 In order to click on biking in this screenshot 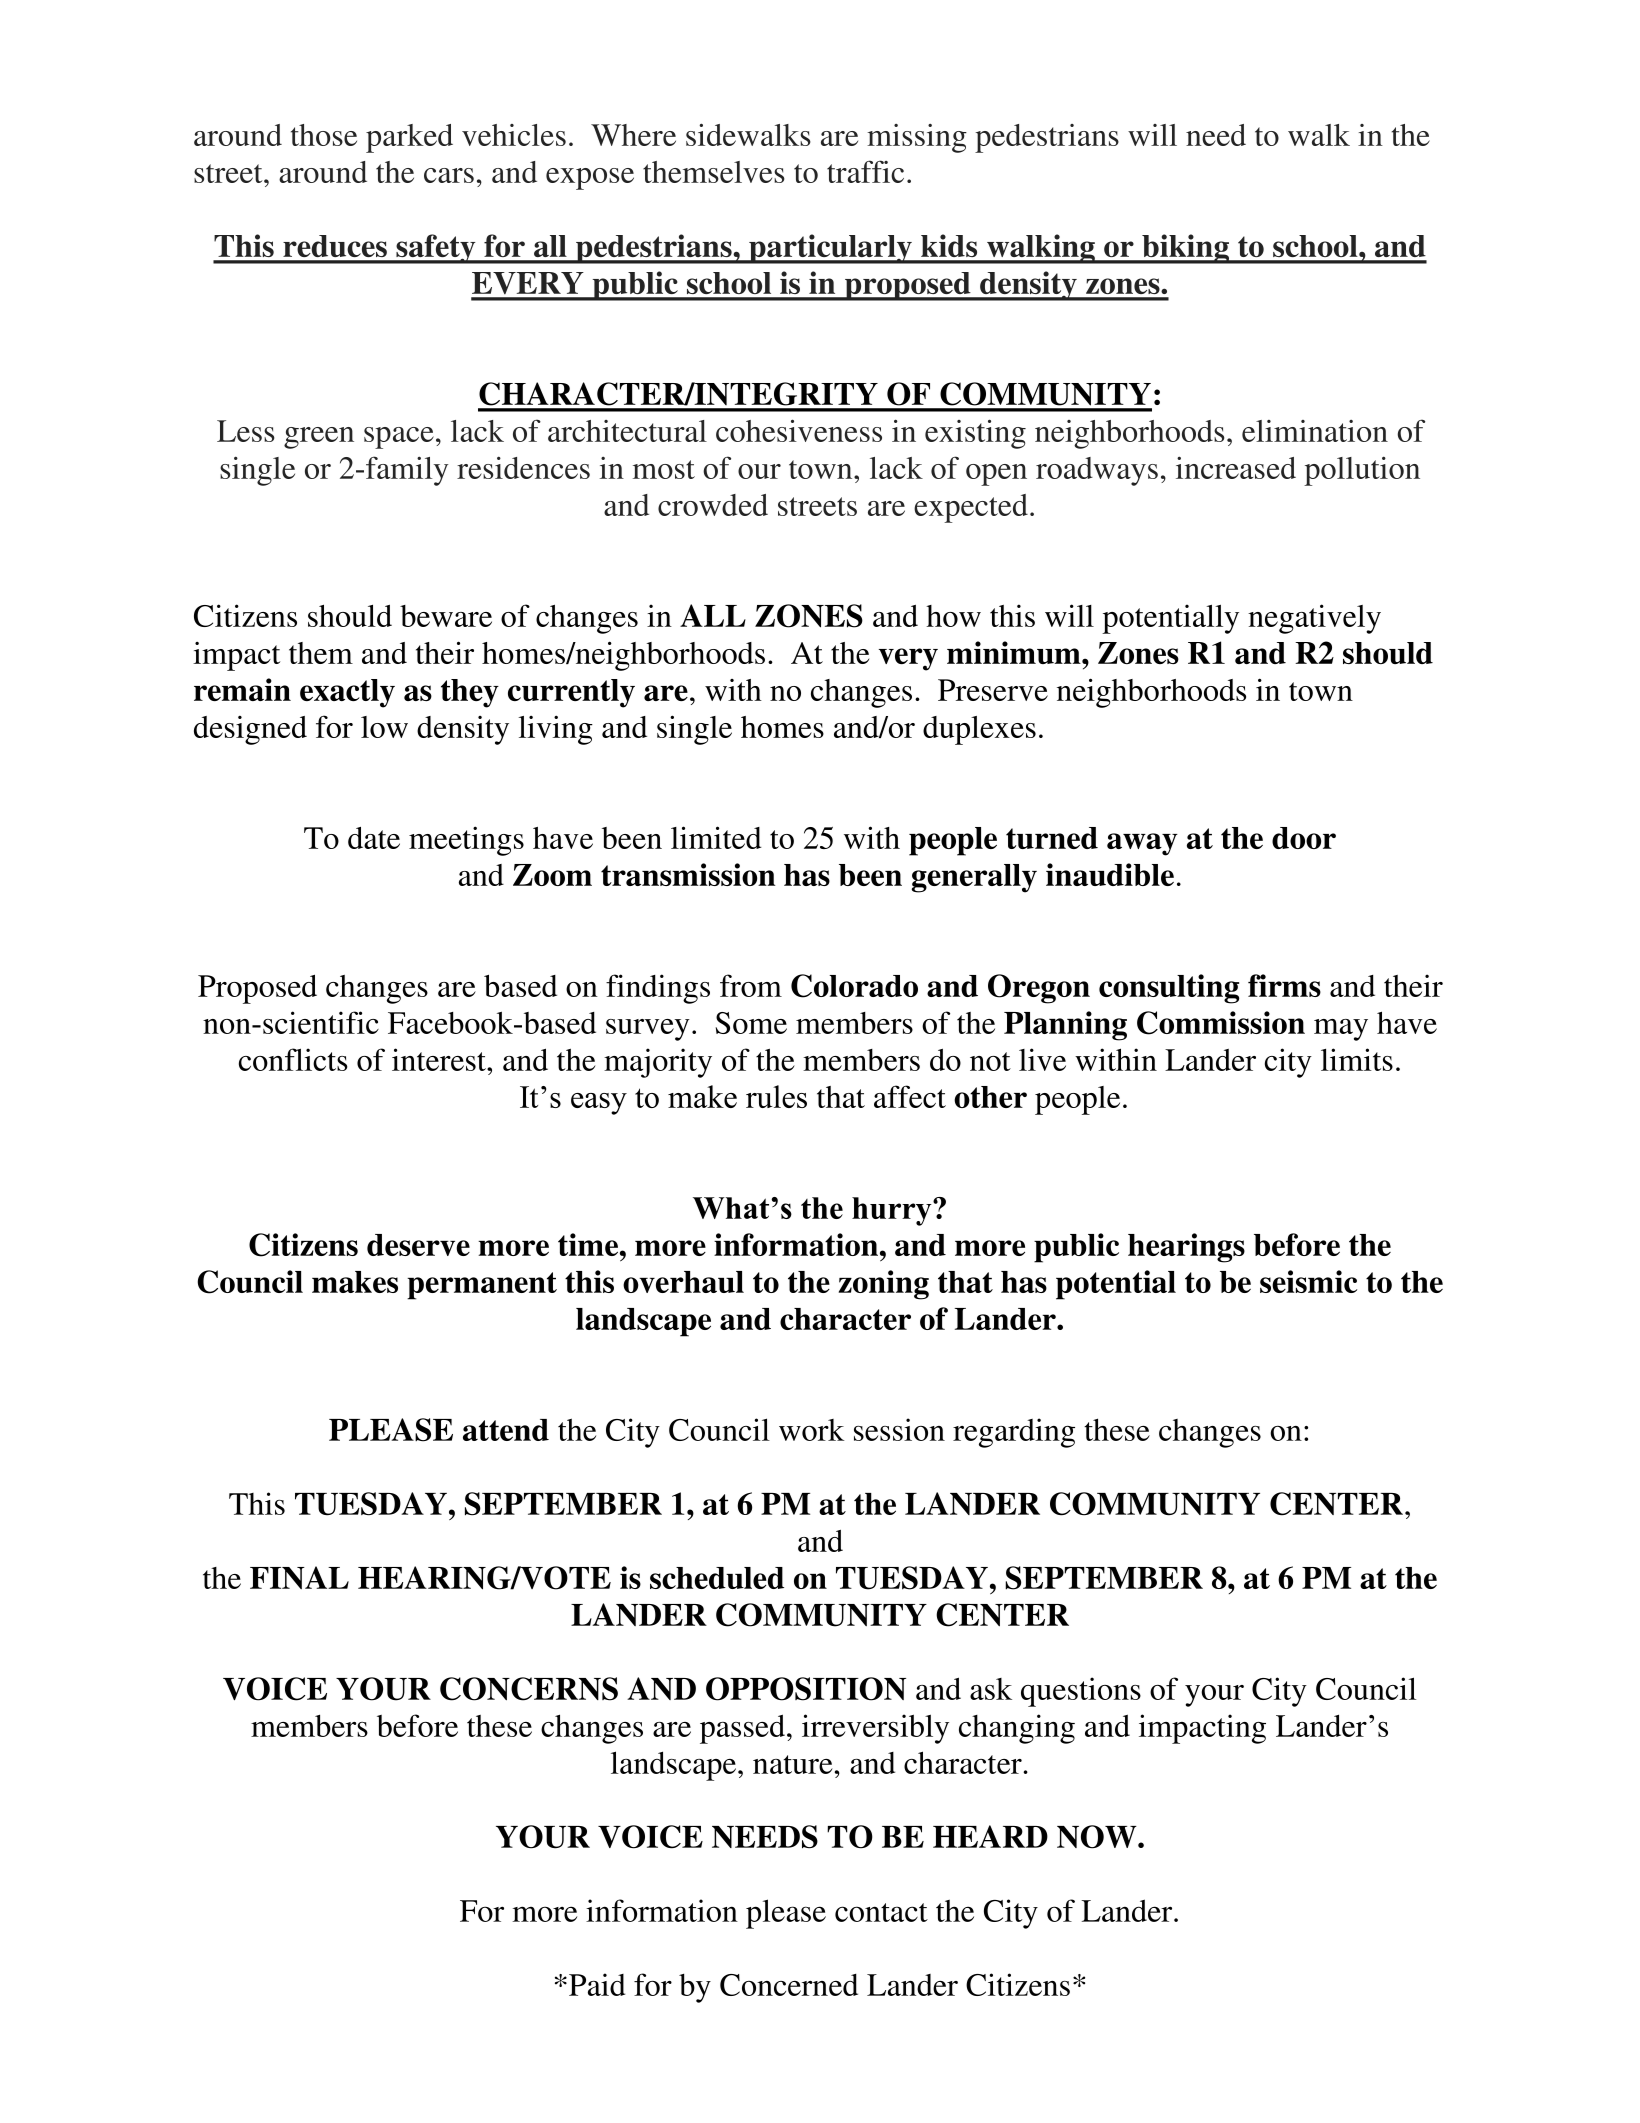, I will do `click(1185, 249)`.
